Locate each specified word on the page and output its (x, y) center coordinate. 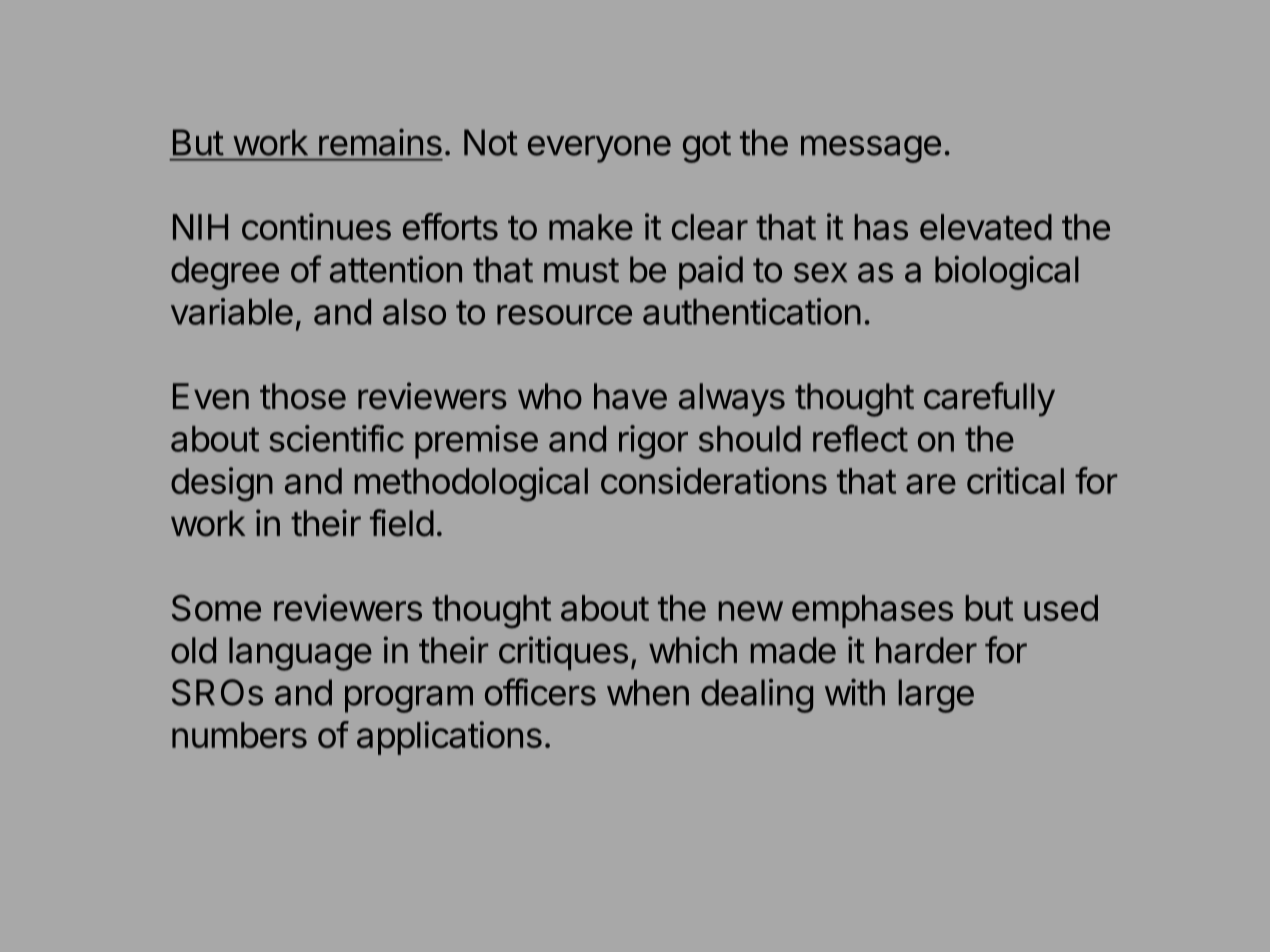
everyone (599, 149)
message (871, 149)
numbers (239, 735)
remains (380, 142)
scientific (336, 438)
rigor (653, 442)
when (648, 692)
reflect (860, 438)
